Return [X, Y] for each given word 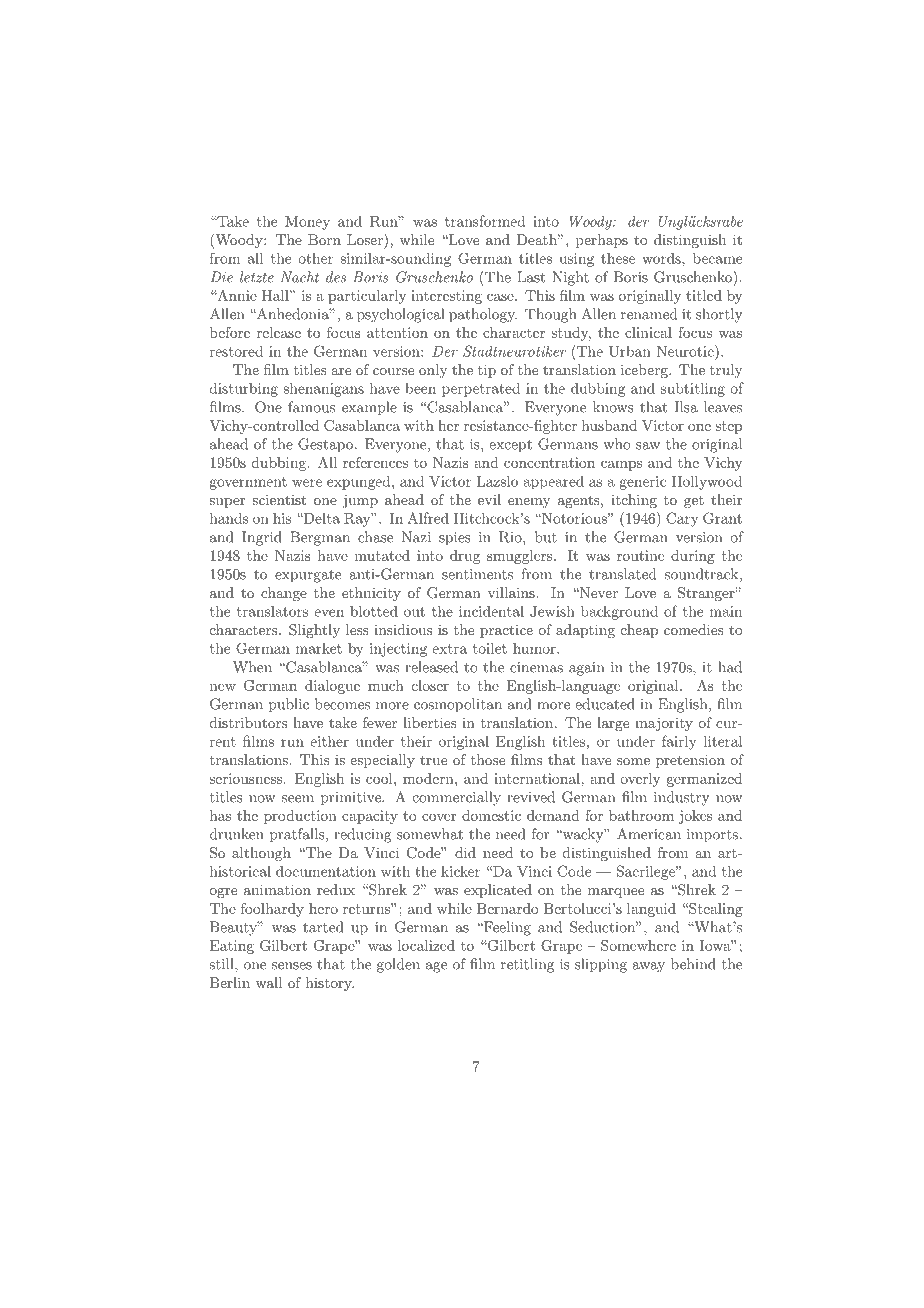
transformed [485, 221]
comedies [694, 629]
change [284, 594]
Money [307, 223]
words [662, 258]
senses [292, 966]
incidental [491, 611]
